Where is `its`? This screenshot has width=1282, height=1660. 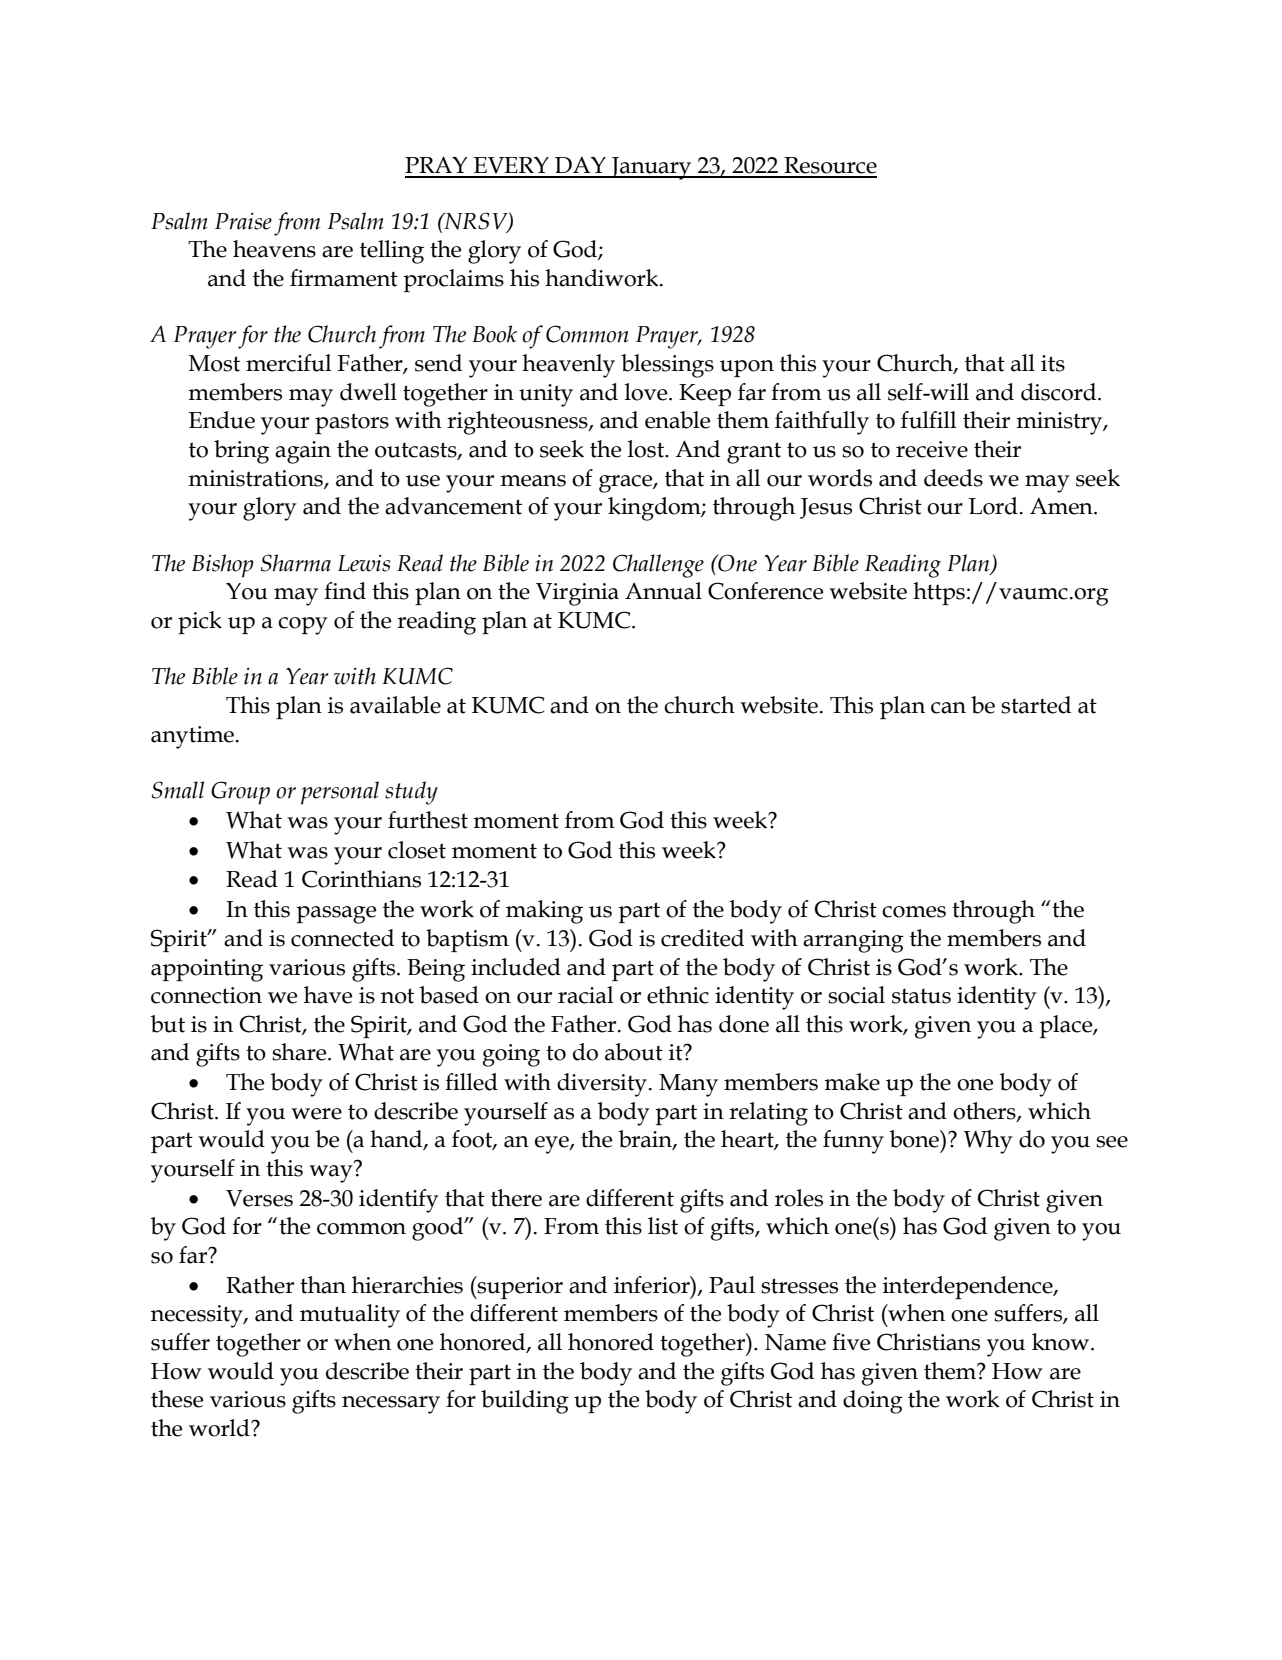 its is located at coordinates (1053, 363).
